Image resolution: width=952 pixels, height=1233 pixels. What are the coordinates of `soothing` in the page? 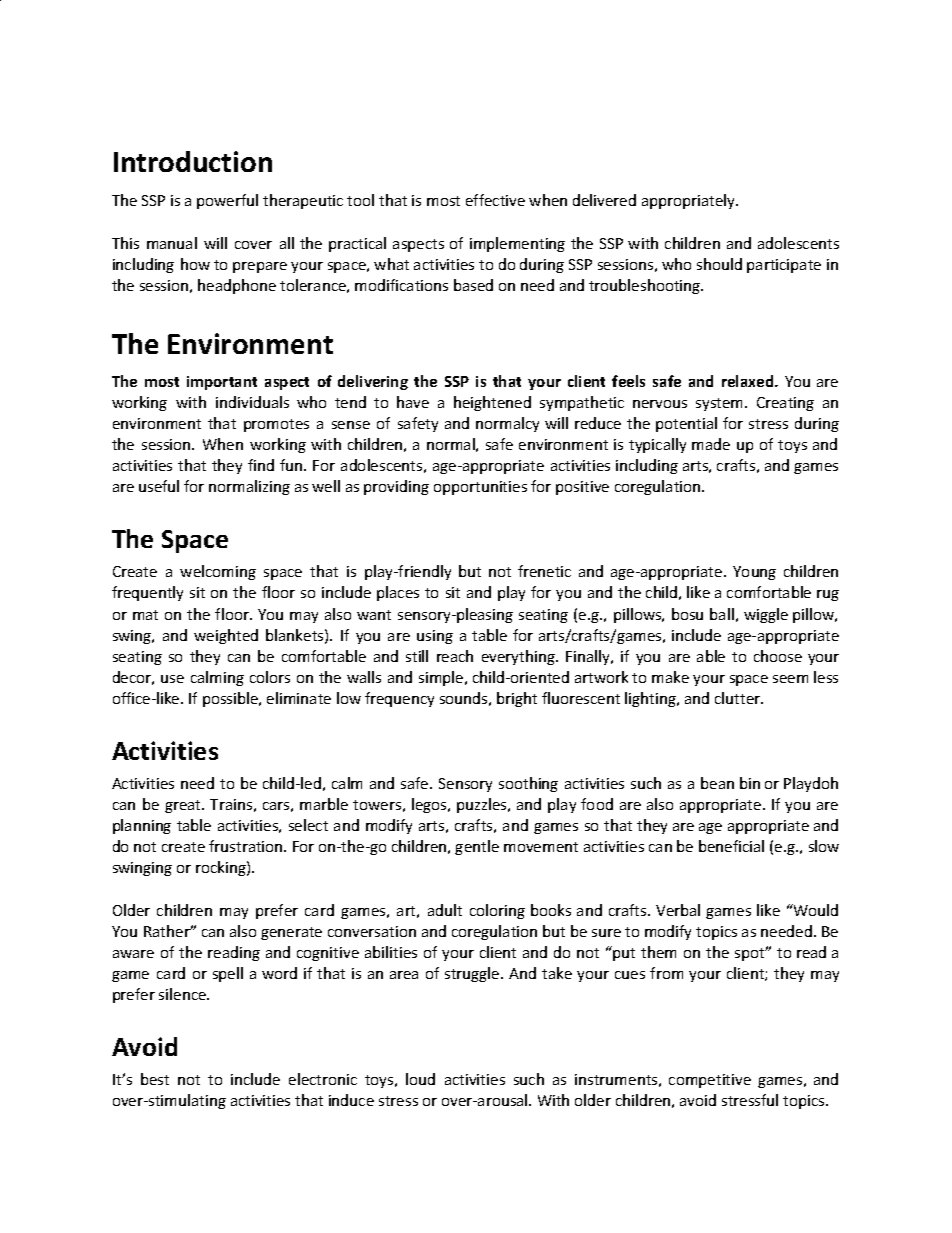 It's located at (528, 784).
